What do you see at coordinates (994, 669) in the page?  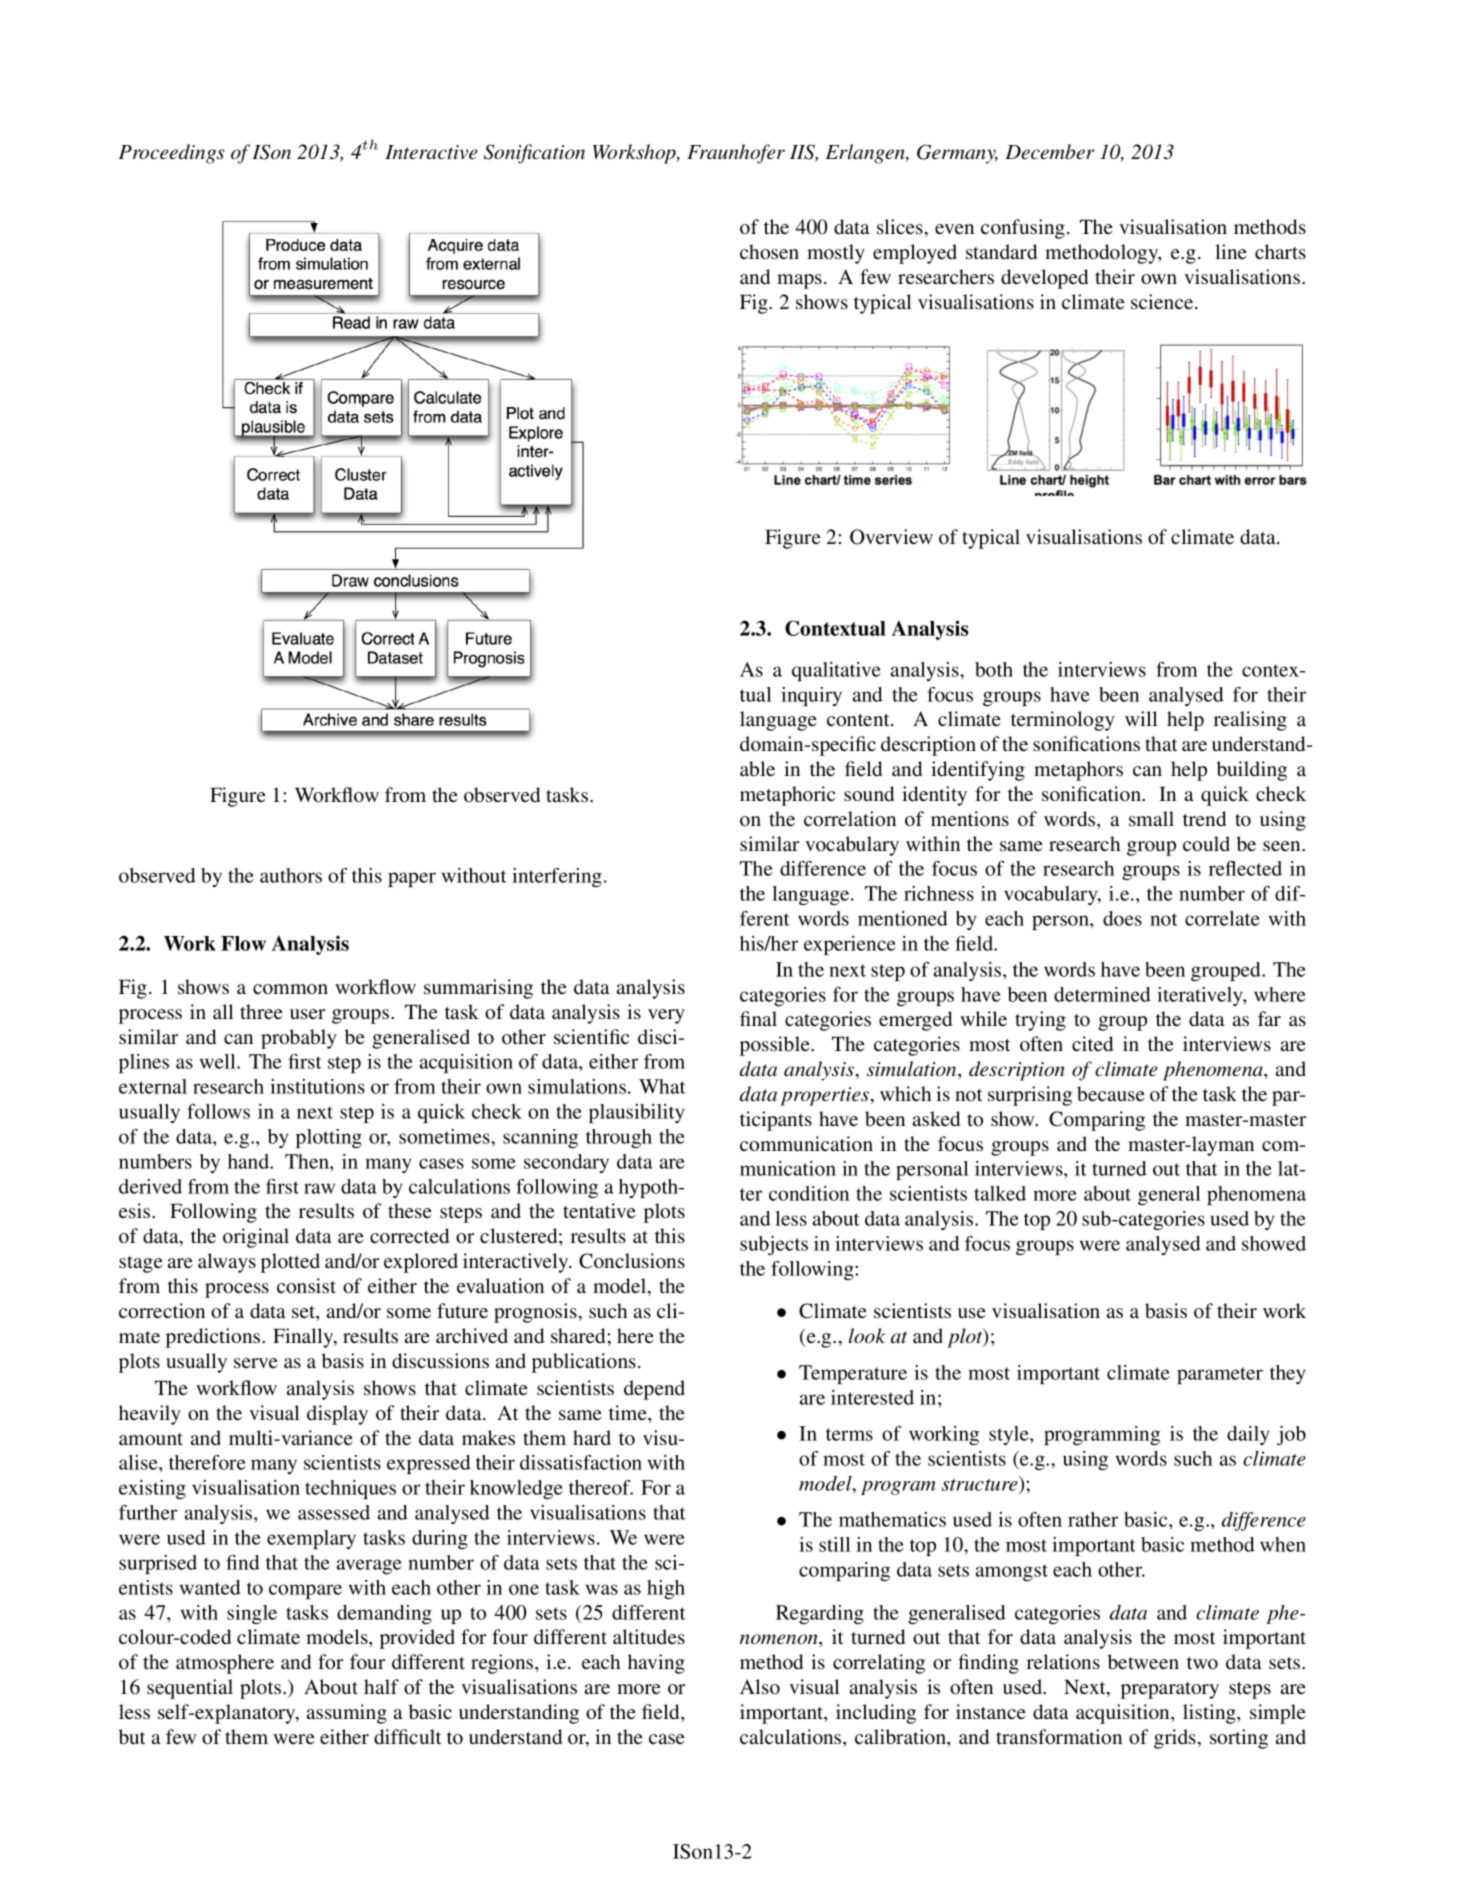 I see `both` at bounding box center [994, 669].
